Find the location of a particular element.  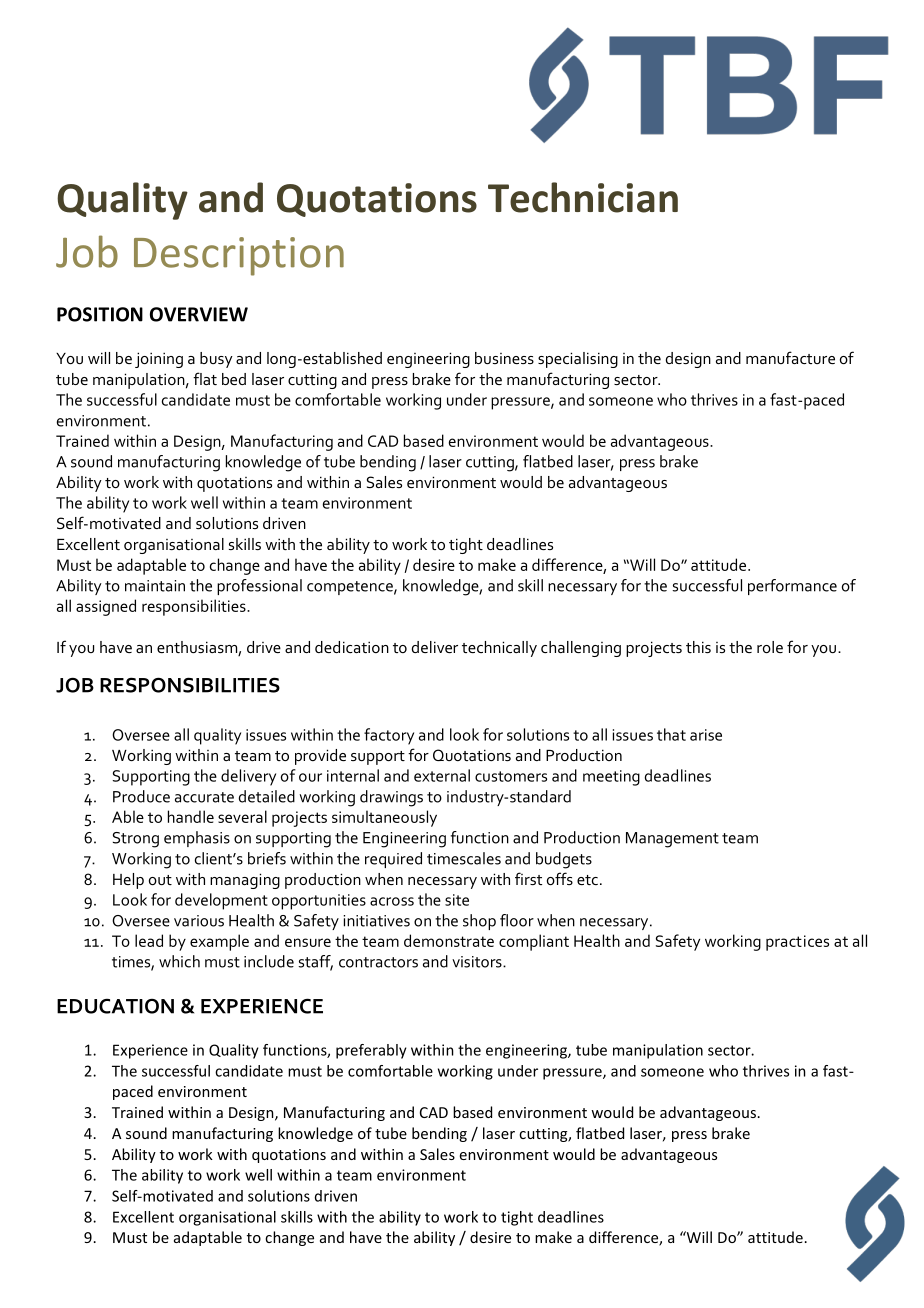

business is located at coordinates (504, 358).
